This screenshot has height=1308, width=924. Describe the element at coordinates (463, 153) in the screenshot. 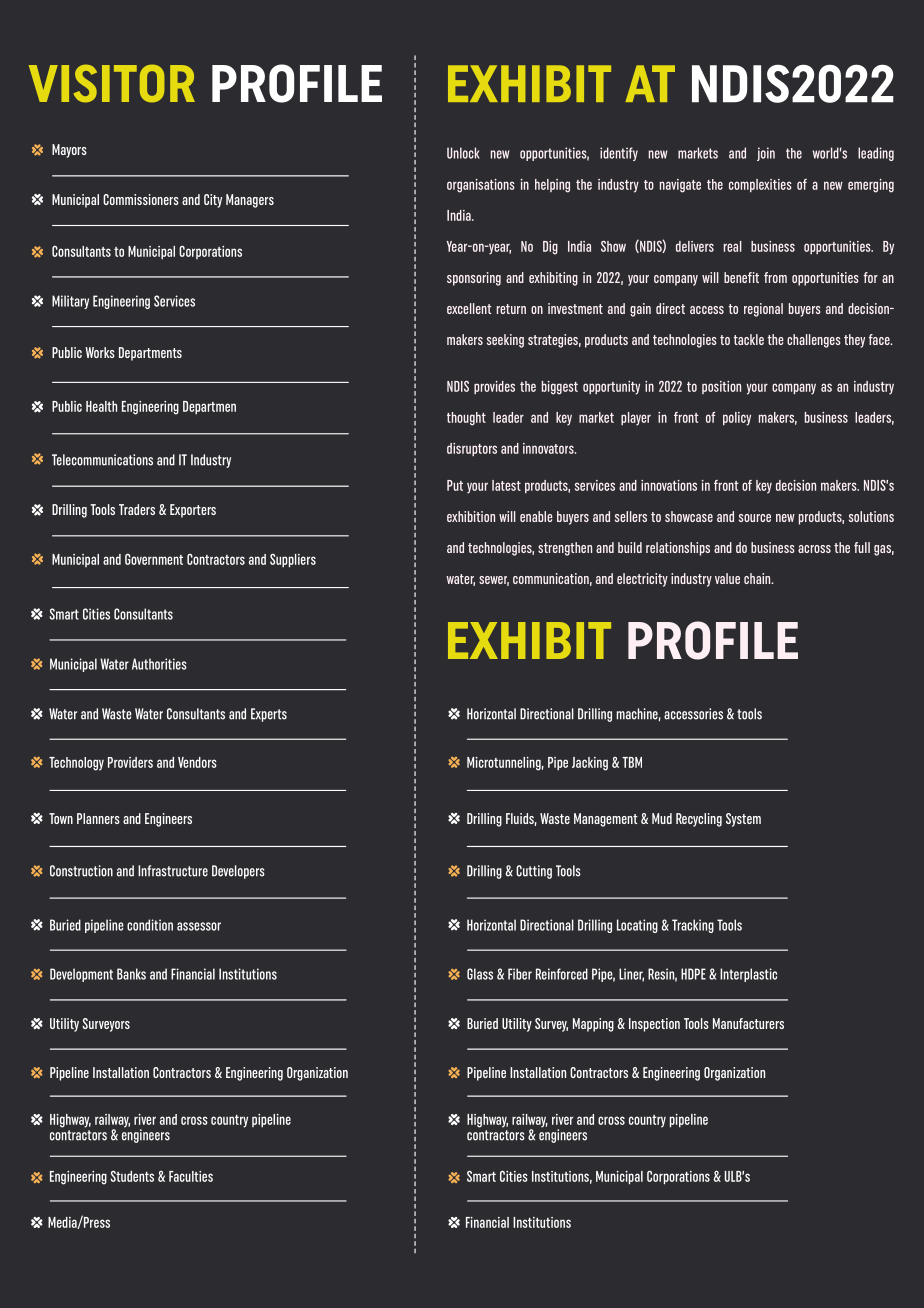

I see `Unlock` at that location.
